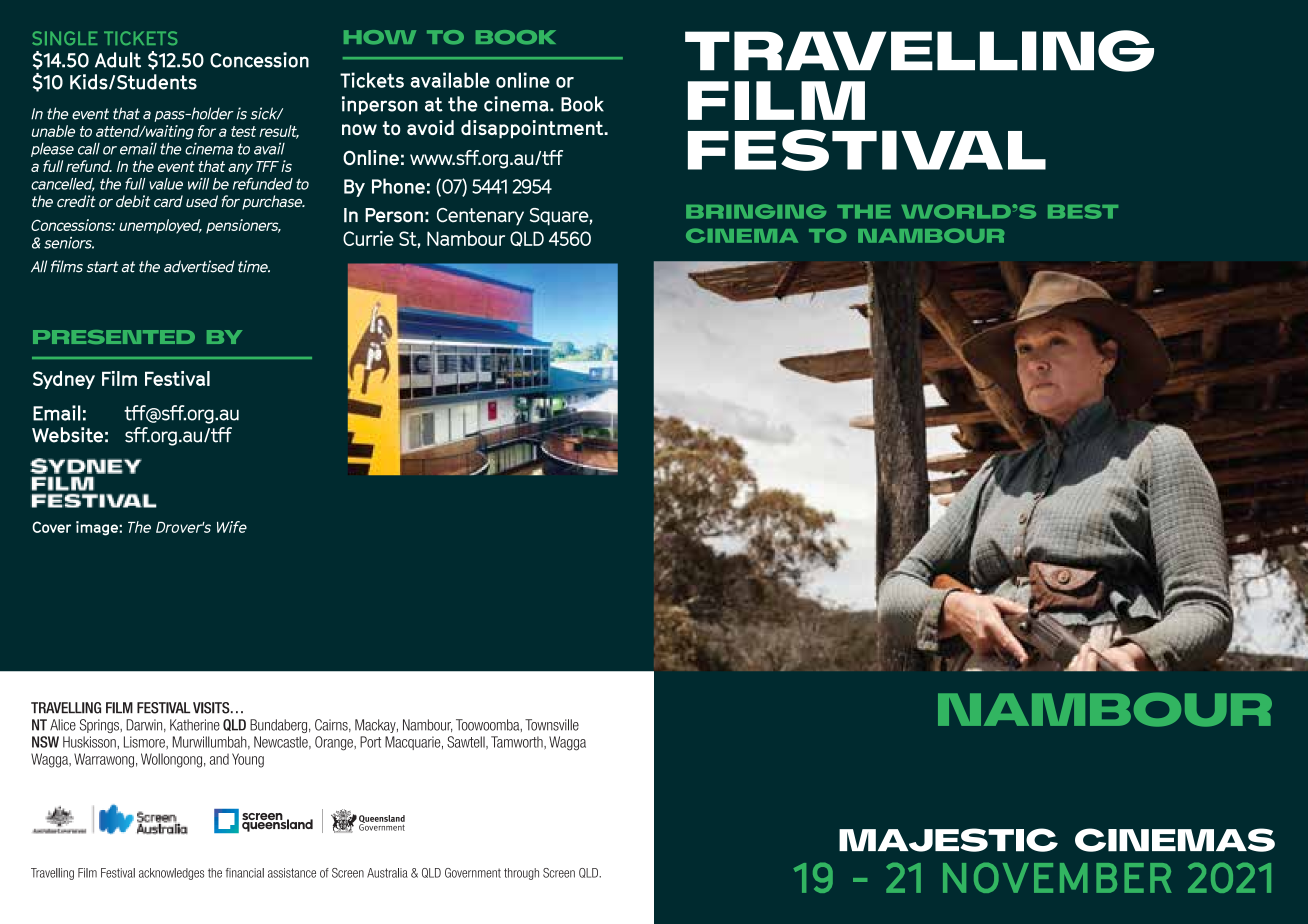 Image resolution: width=1308 pixels, height=924 pixels. I want to click on VISITS, so click(212, 708).
